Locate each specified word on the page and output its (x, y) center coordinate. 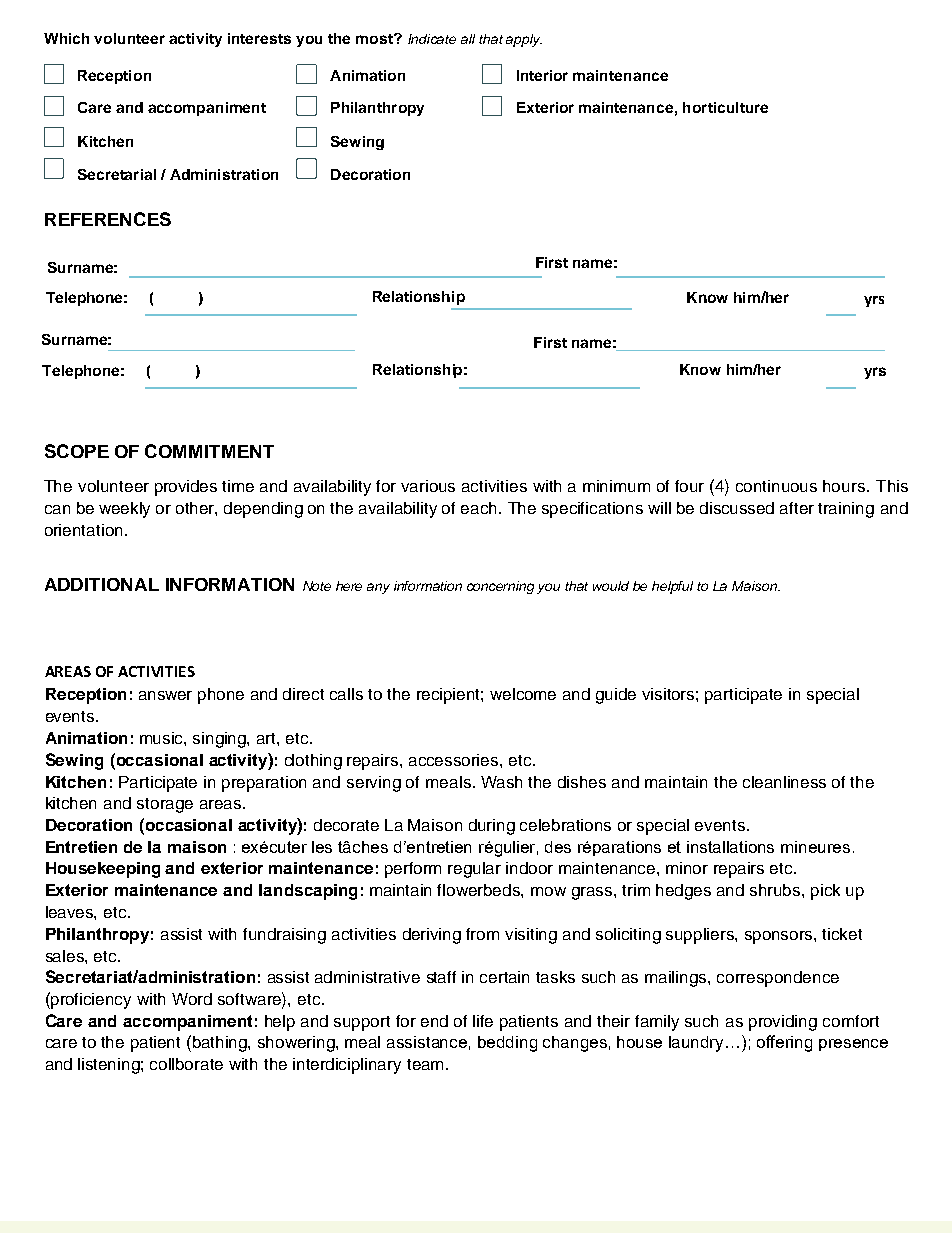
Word (192, 999)
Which (66, 38)
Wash (501, 782)
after (797, 508)
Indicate (432, 39)
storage (165, 805)
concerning (500, 587)
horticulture (725, 107)
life (483, 1021)
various (428, 486)
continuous (776, 486)
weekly (124, 510)
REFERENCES (108, 219)
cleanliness (784, 782)
